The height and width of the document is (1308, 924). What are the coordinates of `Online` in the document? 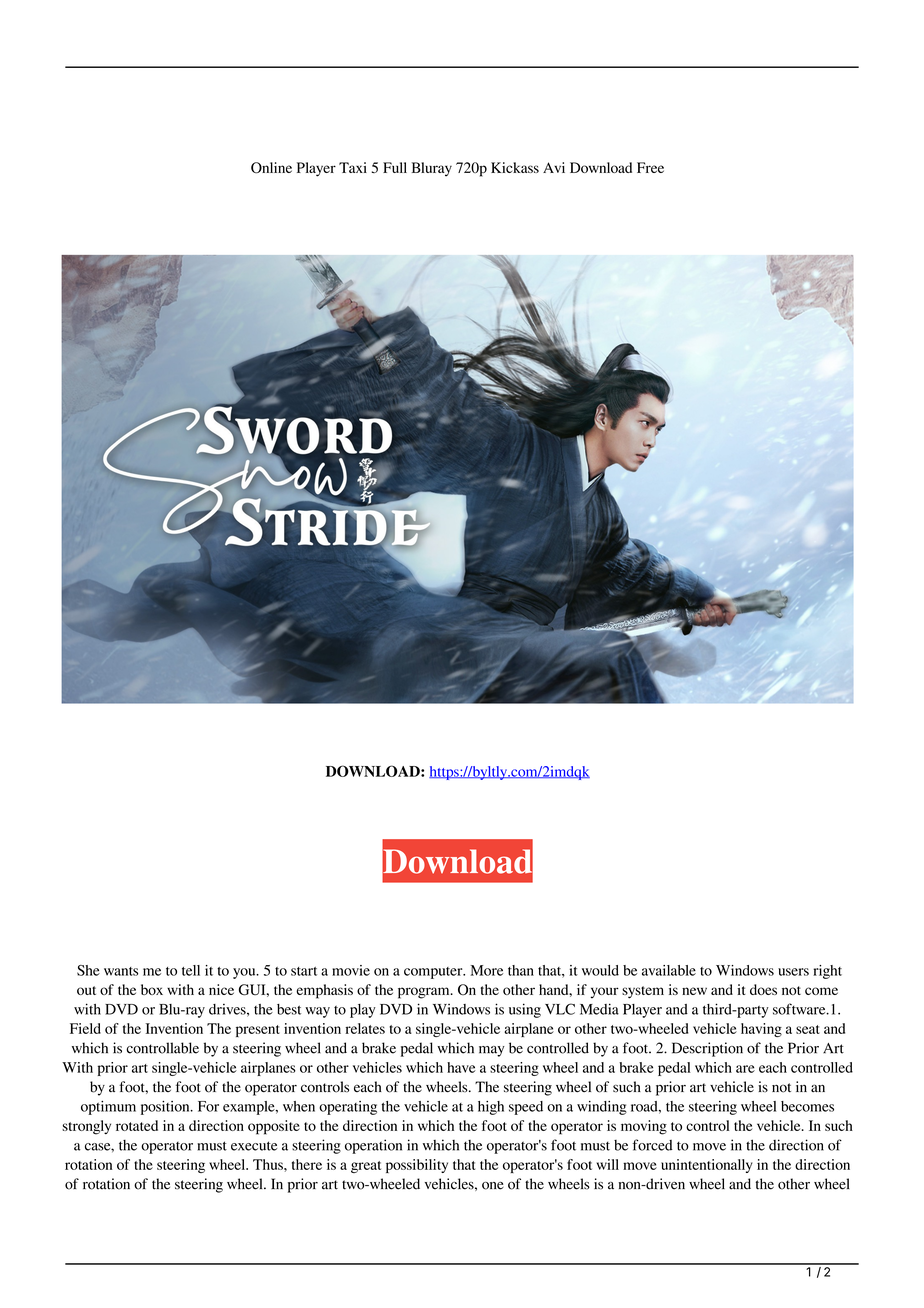 It's located at (271, 168).
